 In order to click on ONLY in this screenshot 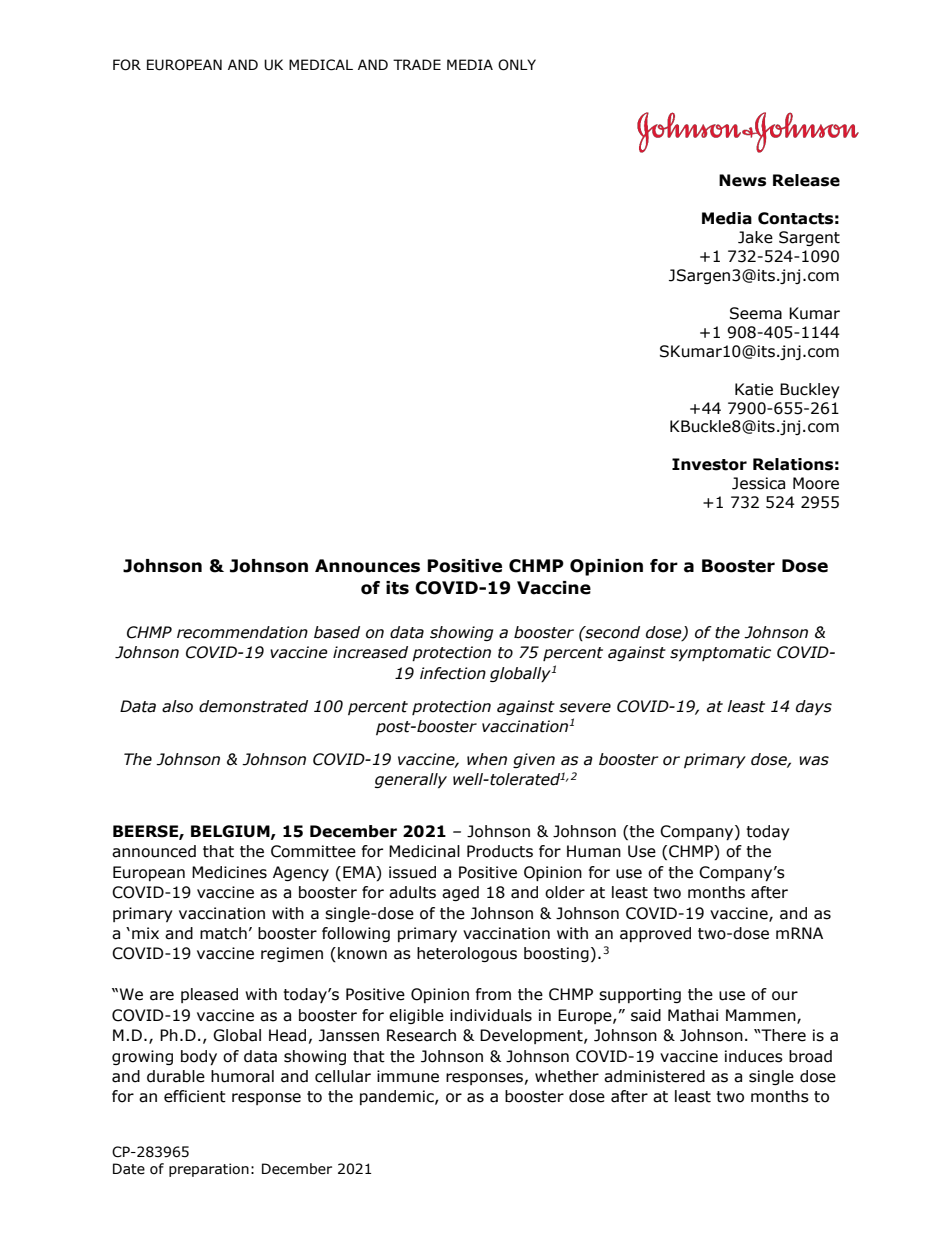, I will do `click(517, 65)`.
